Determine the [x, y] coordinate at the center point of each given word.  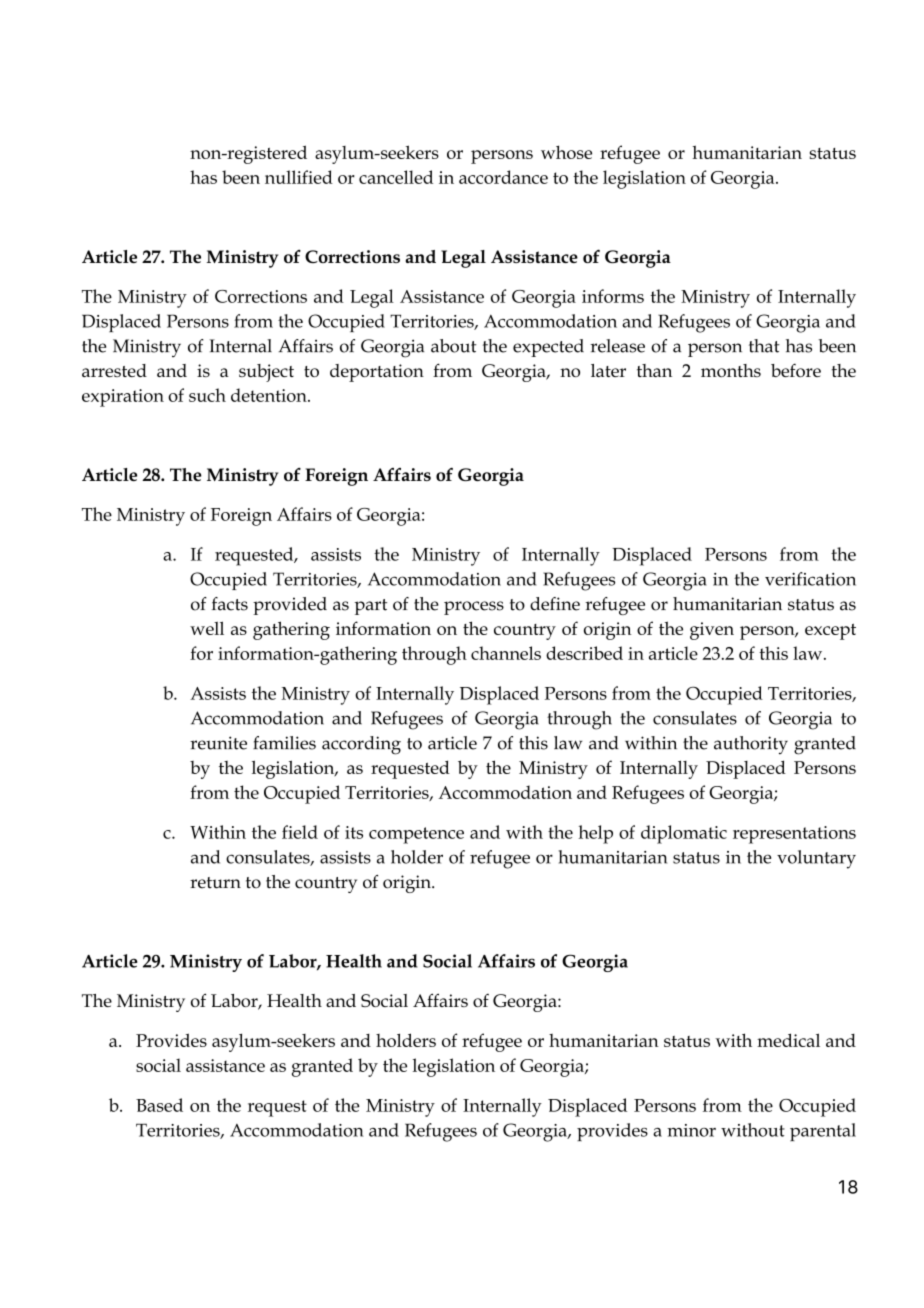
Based [159, 1105]
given [712, 631]
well [207, 628]
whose [566, 152]
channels [506, 653]
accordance [503, 177]
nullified [299, 177]
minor [691, 1130]
